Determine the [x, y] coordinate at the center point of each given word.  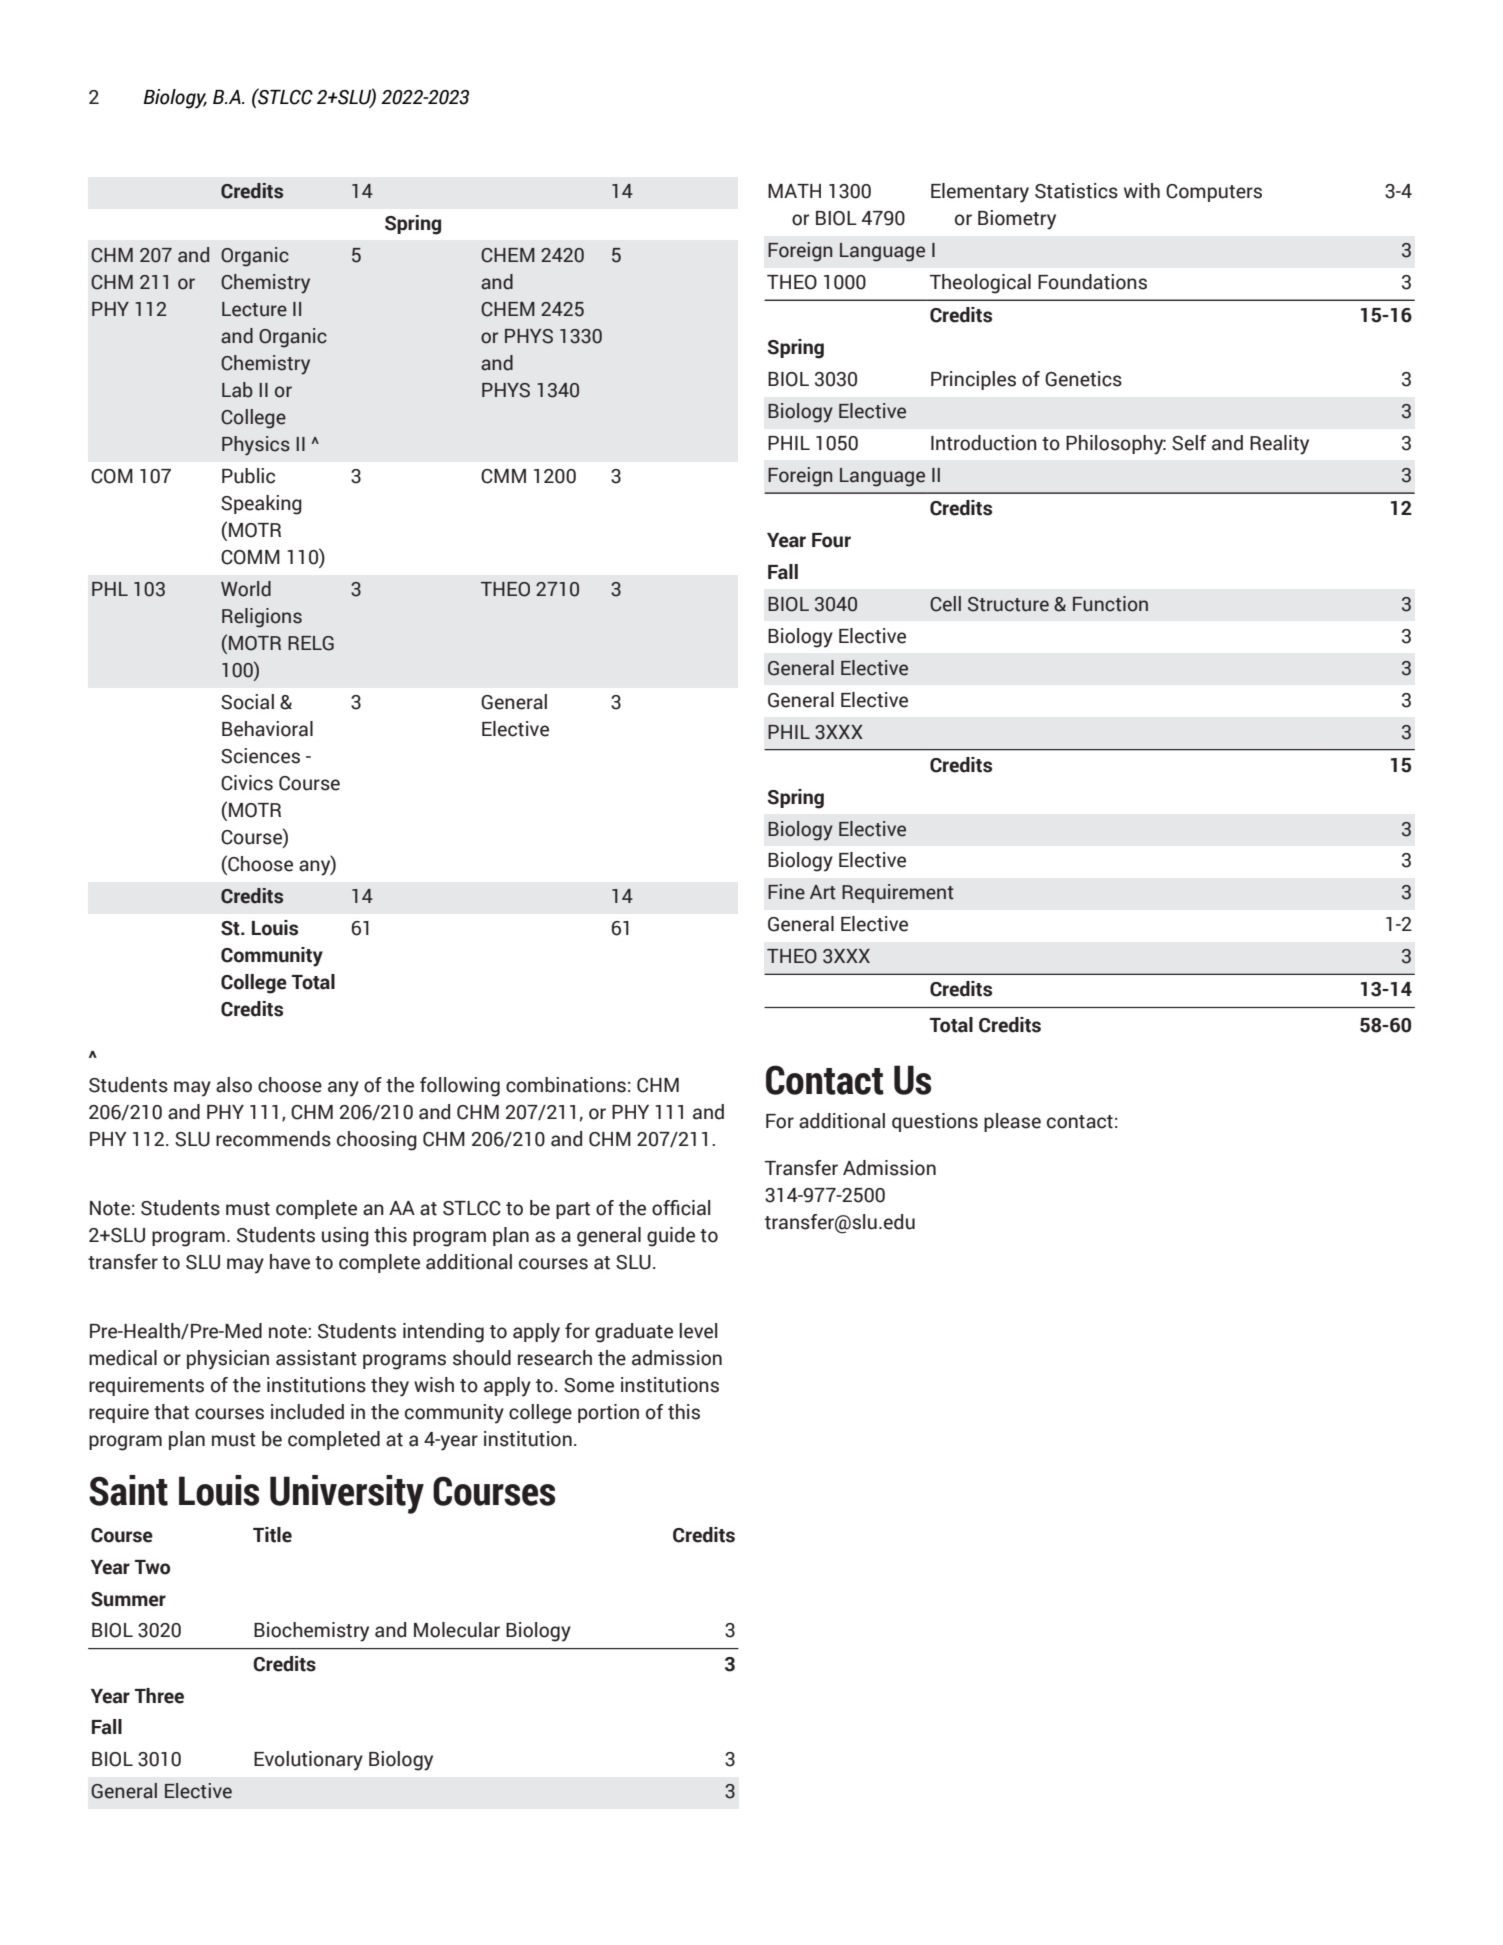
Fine [786, 892]
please [1012, 1122]
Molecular [457, 1630]
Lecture [254, 309]
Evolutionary [308, 1761]
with [1142, 191]
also [234, 1085]
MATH [794, 191]
